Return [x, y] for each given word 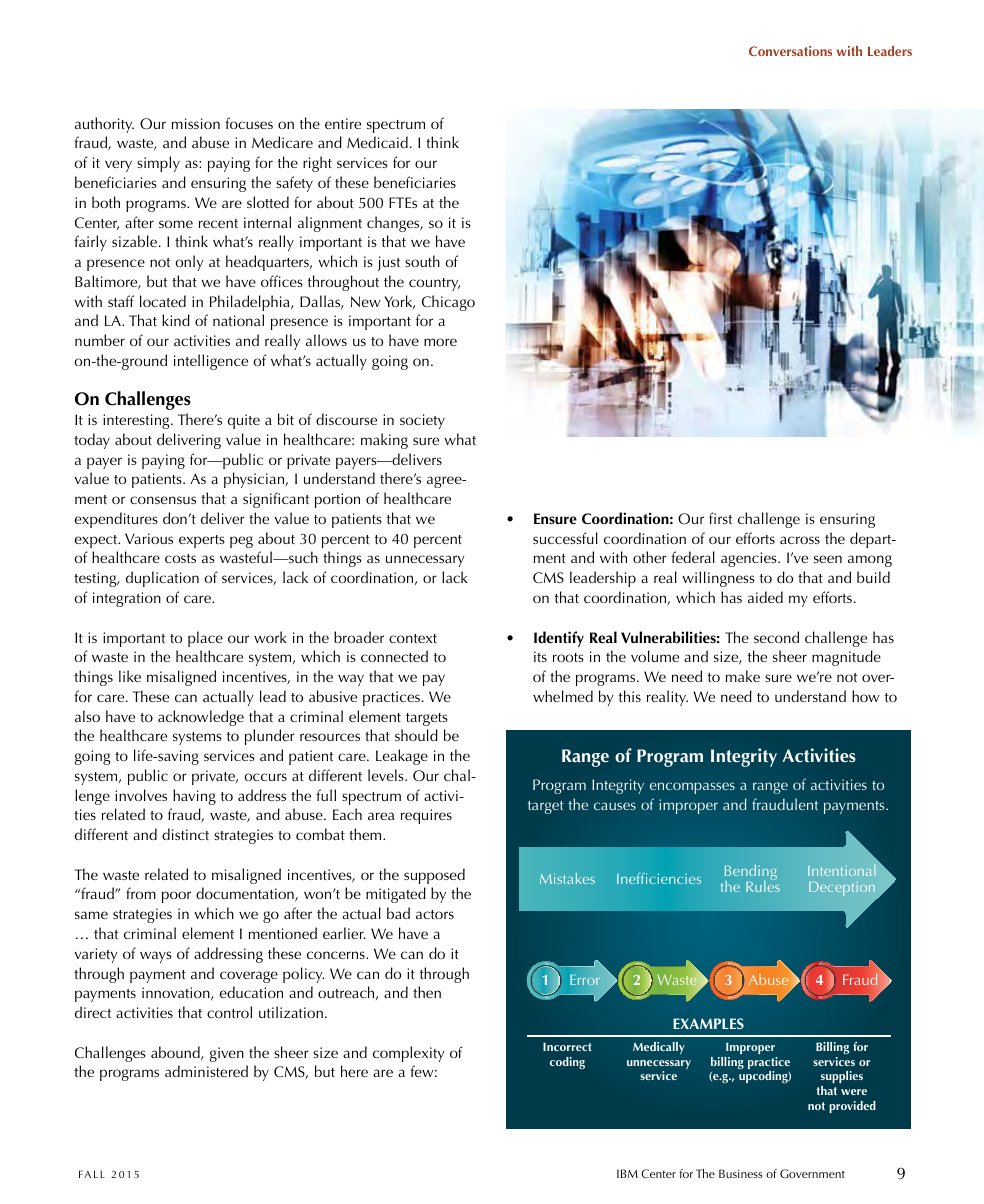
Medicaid [377, 142]
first [720, 518]
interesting [137, 421]
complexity [408, 1054]
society [422, 421]
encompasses [692, 788]
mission [196, 123]
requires [426, 816]
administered [206, 1071]
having [194, 797]
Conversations [790, 51]
